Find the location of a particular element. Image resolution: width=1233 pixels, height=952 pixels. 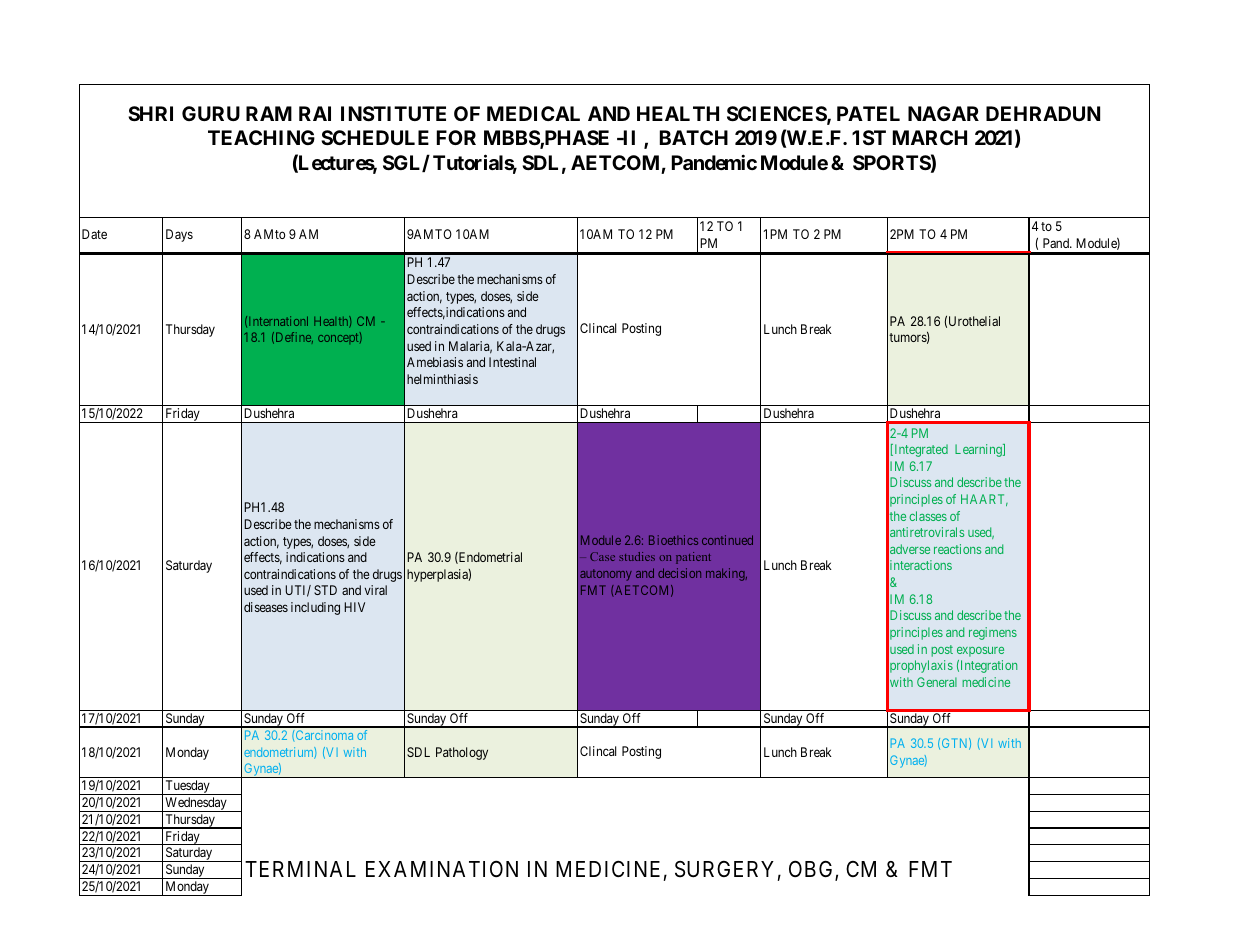

TERMINAL is located at coordinates (300, 869).
